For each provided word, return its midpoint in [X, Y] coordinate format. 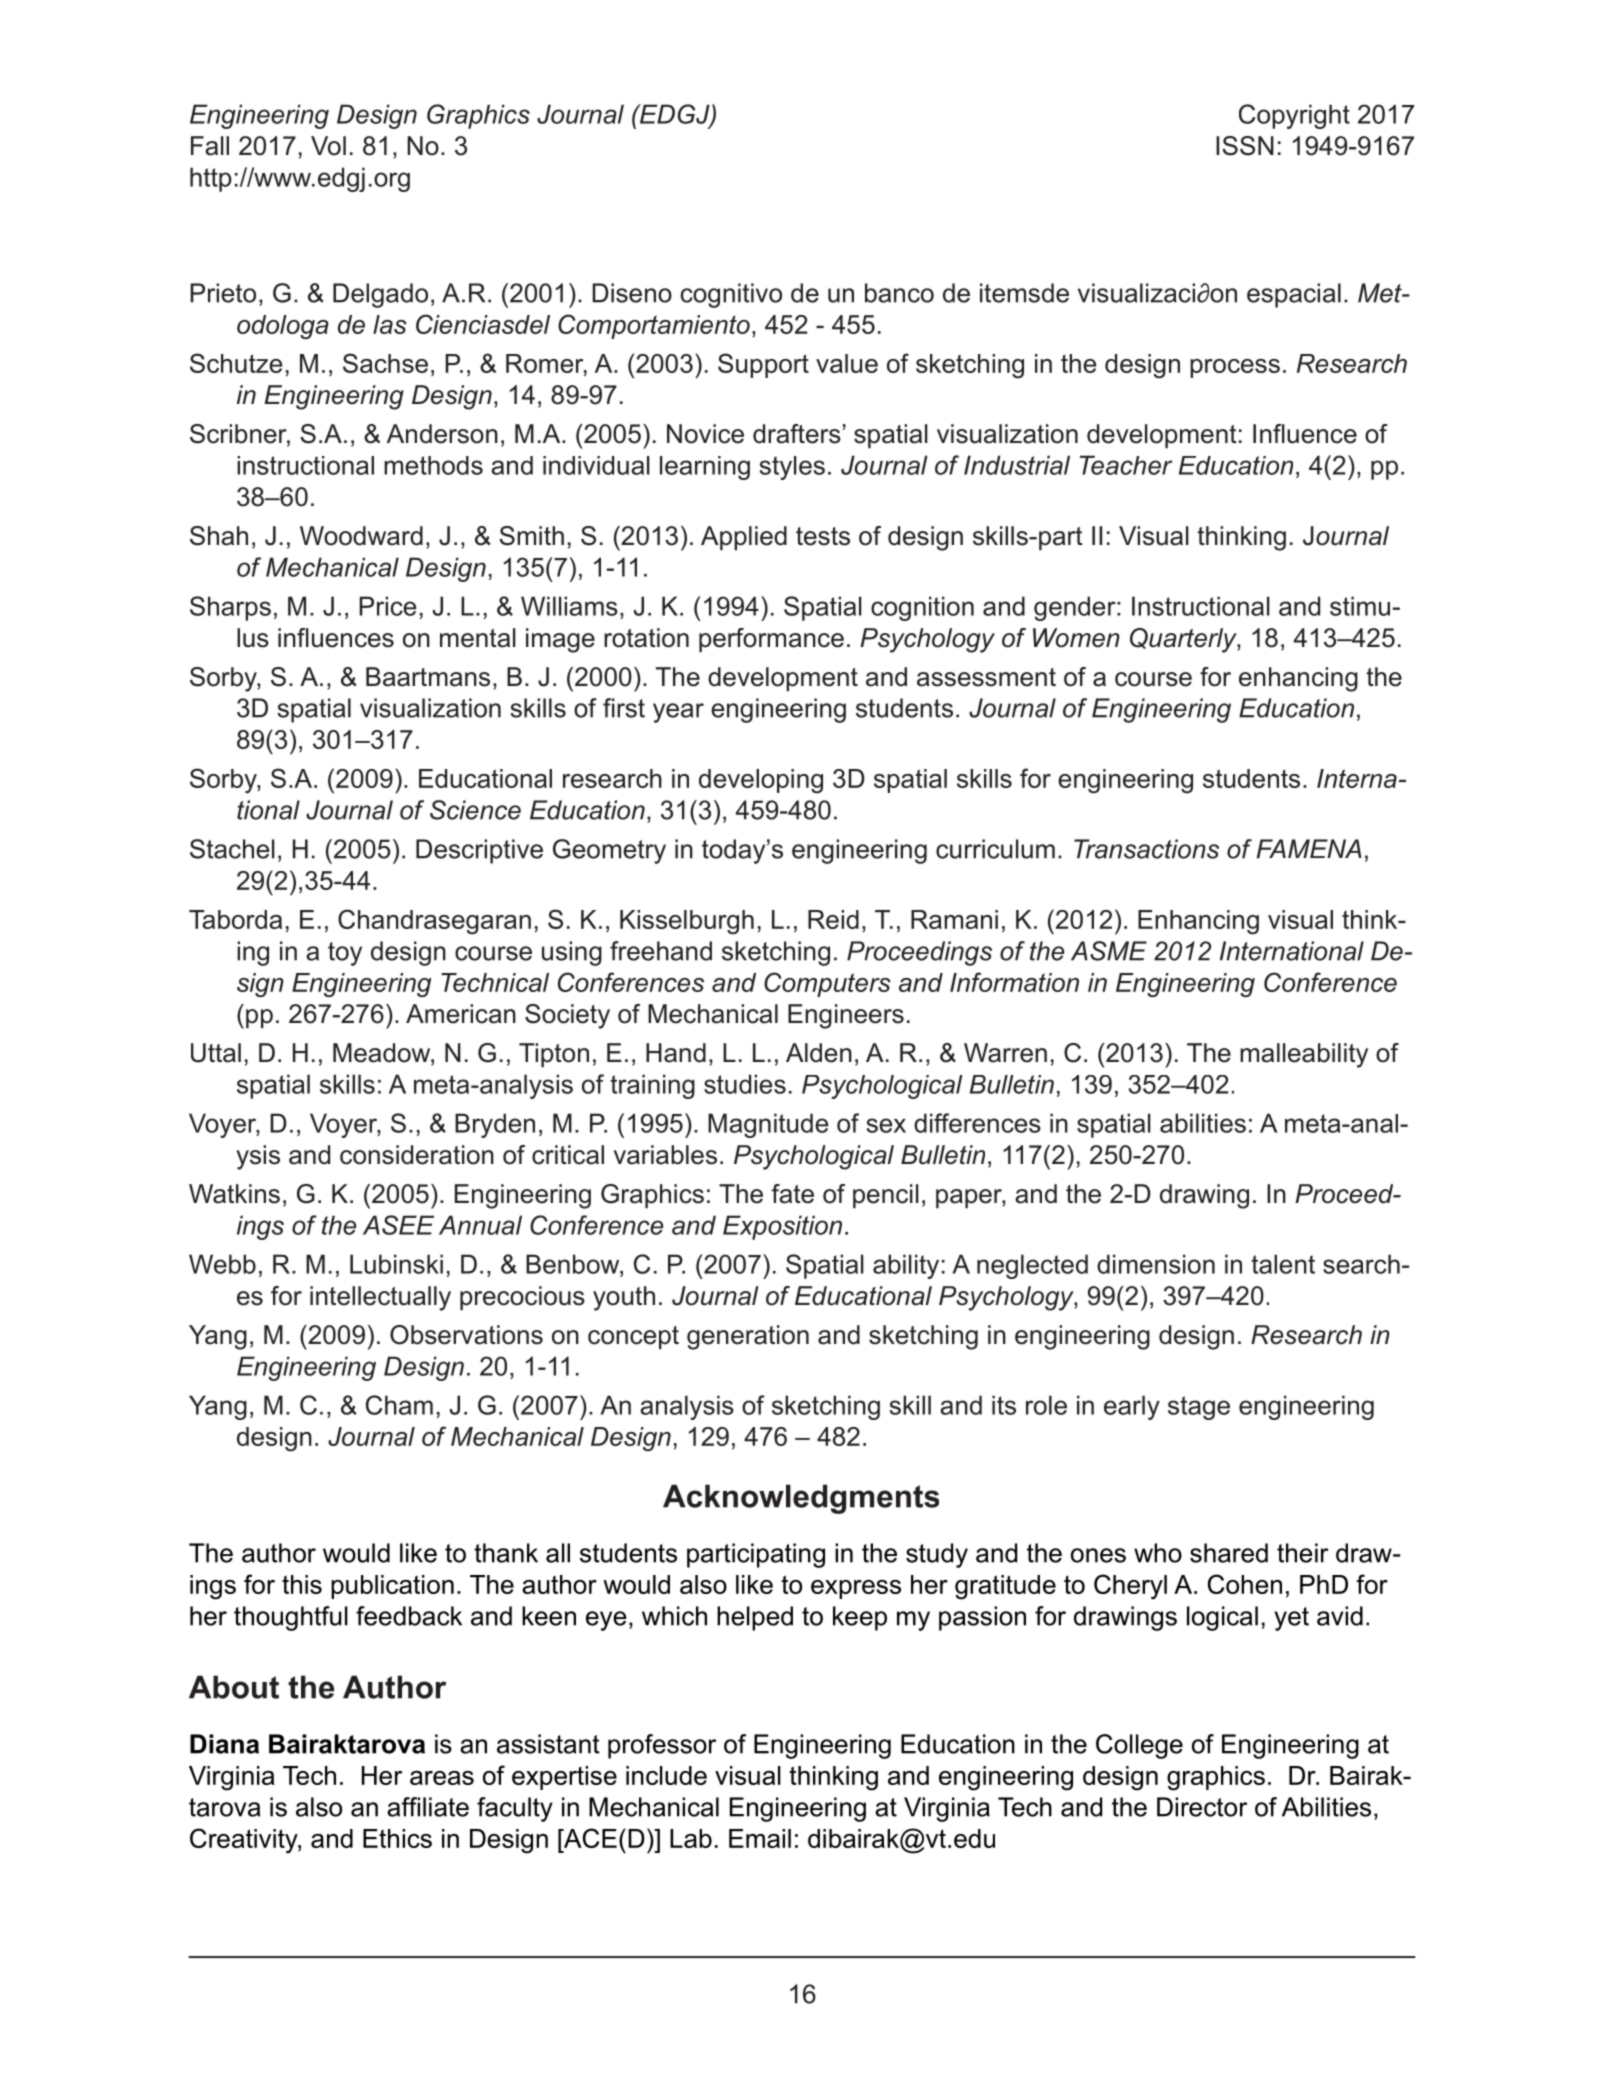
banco [899, 293]
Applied [744, 538]
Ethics [397, 1838]
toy [345, 954]
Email [760, 1838]
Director [1202, 1807]
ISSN [1245, 146]
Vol [328, 146]
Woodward [361, 536]
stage [1199, 1408]
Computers [827, 984]
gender [1076, 608]
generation [748, 1337]
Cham [399, 1405]
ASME [1109, 951]
